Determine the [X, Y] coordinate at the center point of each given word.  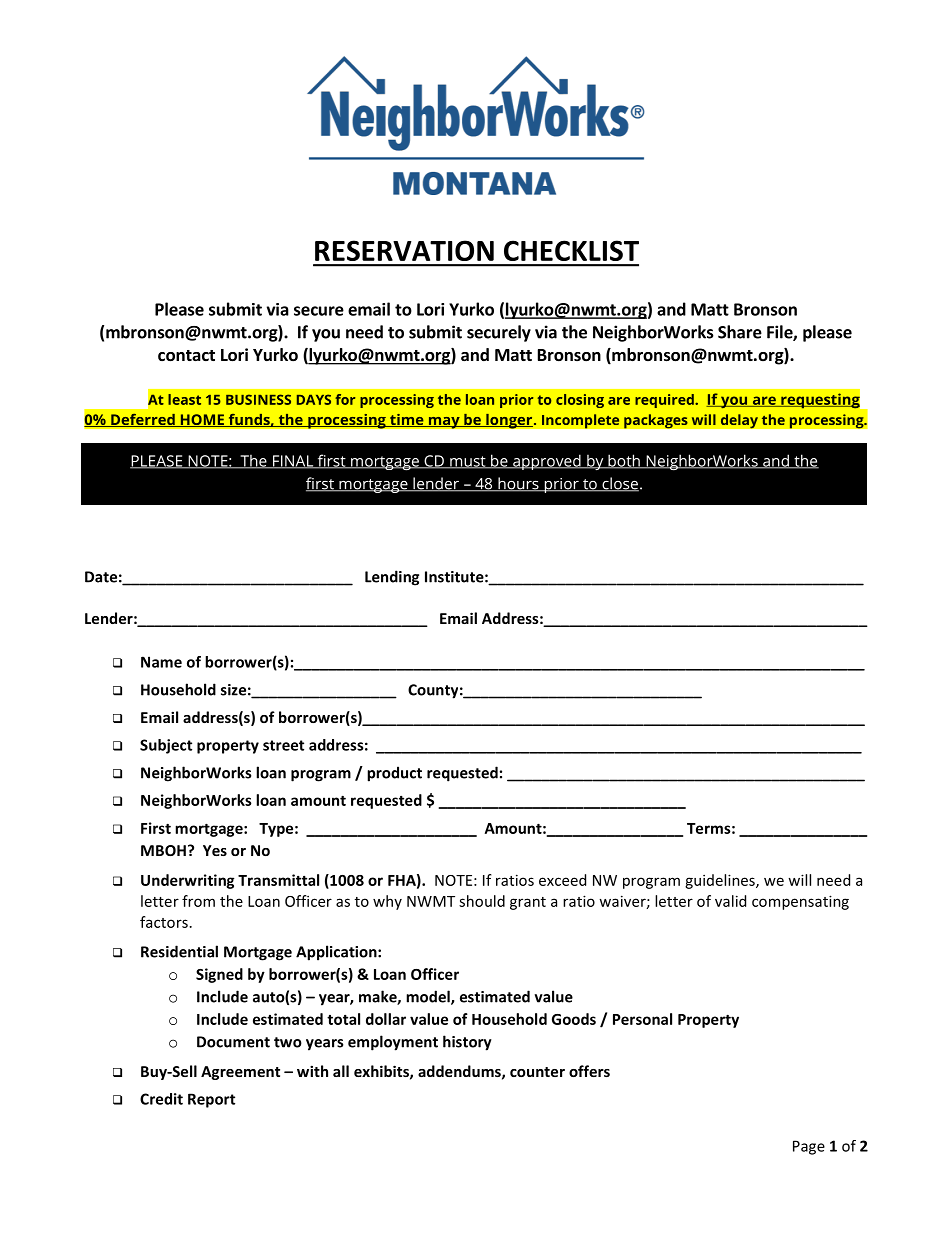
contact [186, 356]
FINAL [293, 462]
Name [161, 662]
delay [739, 421]
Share [740, 332]
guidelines [721, 881]
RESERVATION [404, 250]
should [482, 901]
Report [211, 1100]
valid [730, 901]
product [394, 774]
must [468, 462]
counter [537, 1072]
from [198, 901]
